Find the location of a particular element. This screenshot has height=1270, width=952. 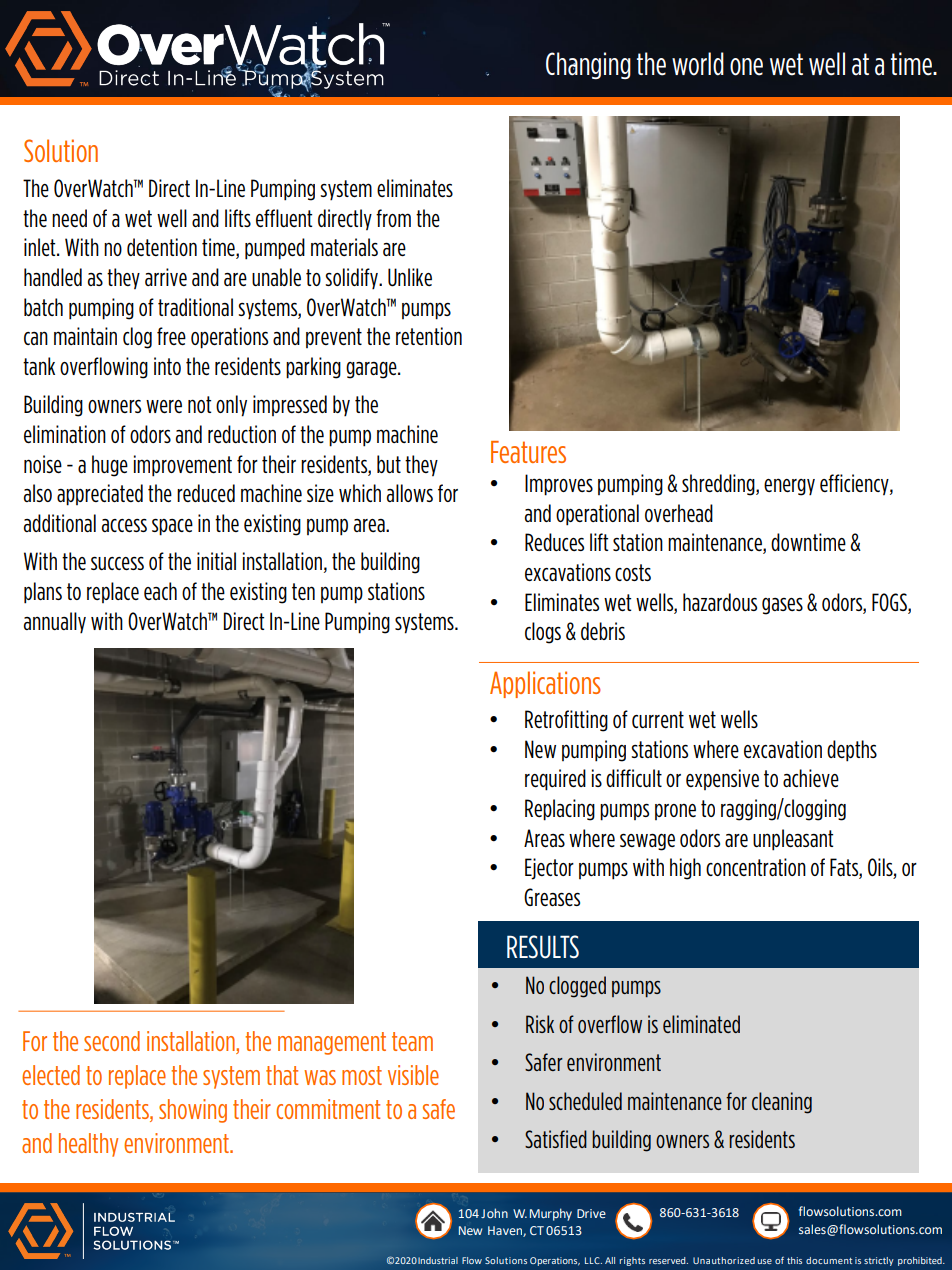

healthy is located at coordinates (88, 1145).
